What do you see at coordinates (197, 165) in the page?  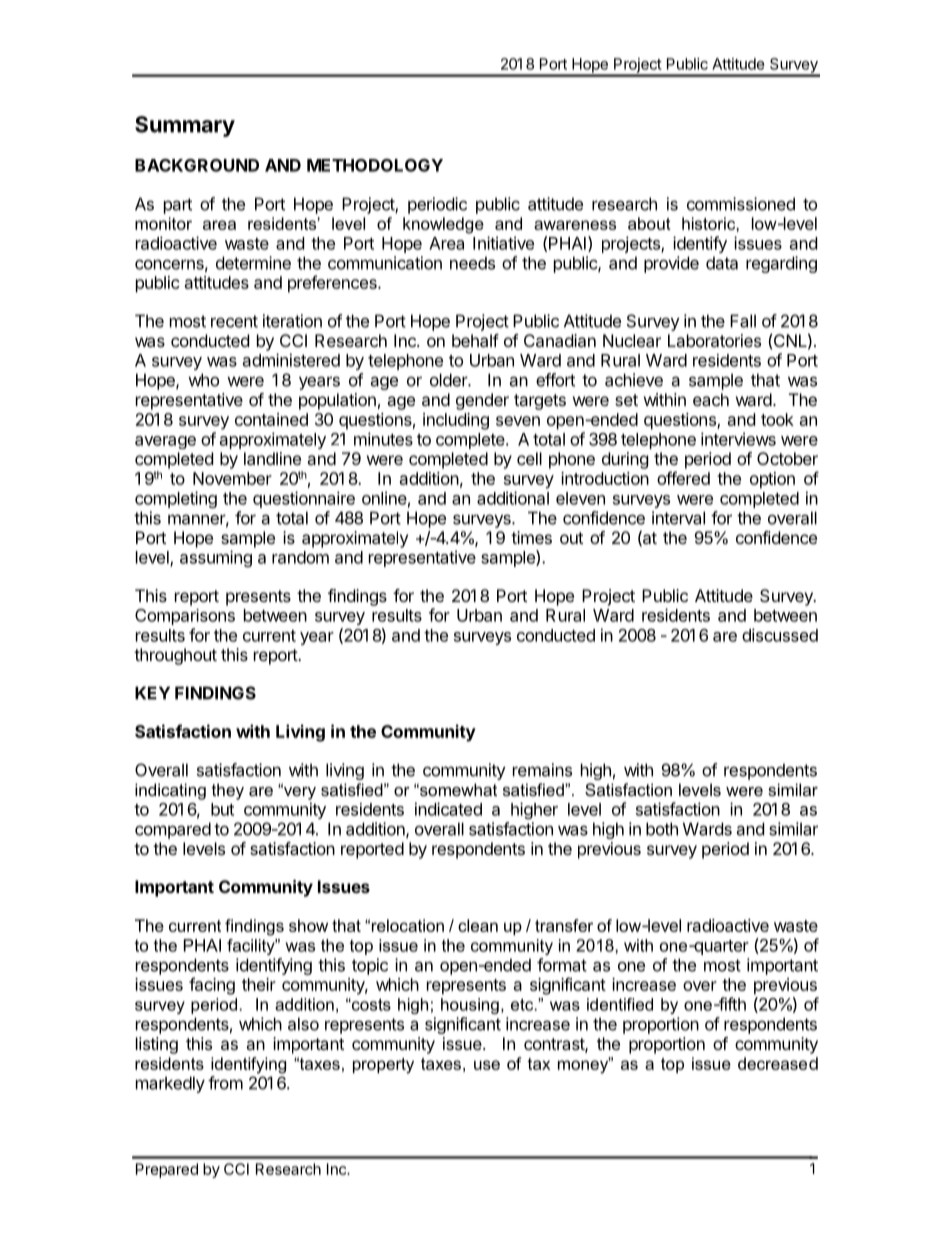 I see `BACKGROUND` at bounding box center [197, 165].
